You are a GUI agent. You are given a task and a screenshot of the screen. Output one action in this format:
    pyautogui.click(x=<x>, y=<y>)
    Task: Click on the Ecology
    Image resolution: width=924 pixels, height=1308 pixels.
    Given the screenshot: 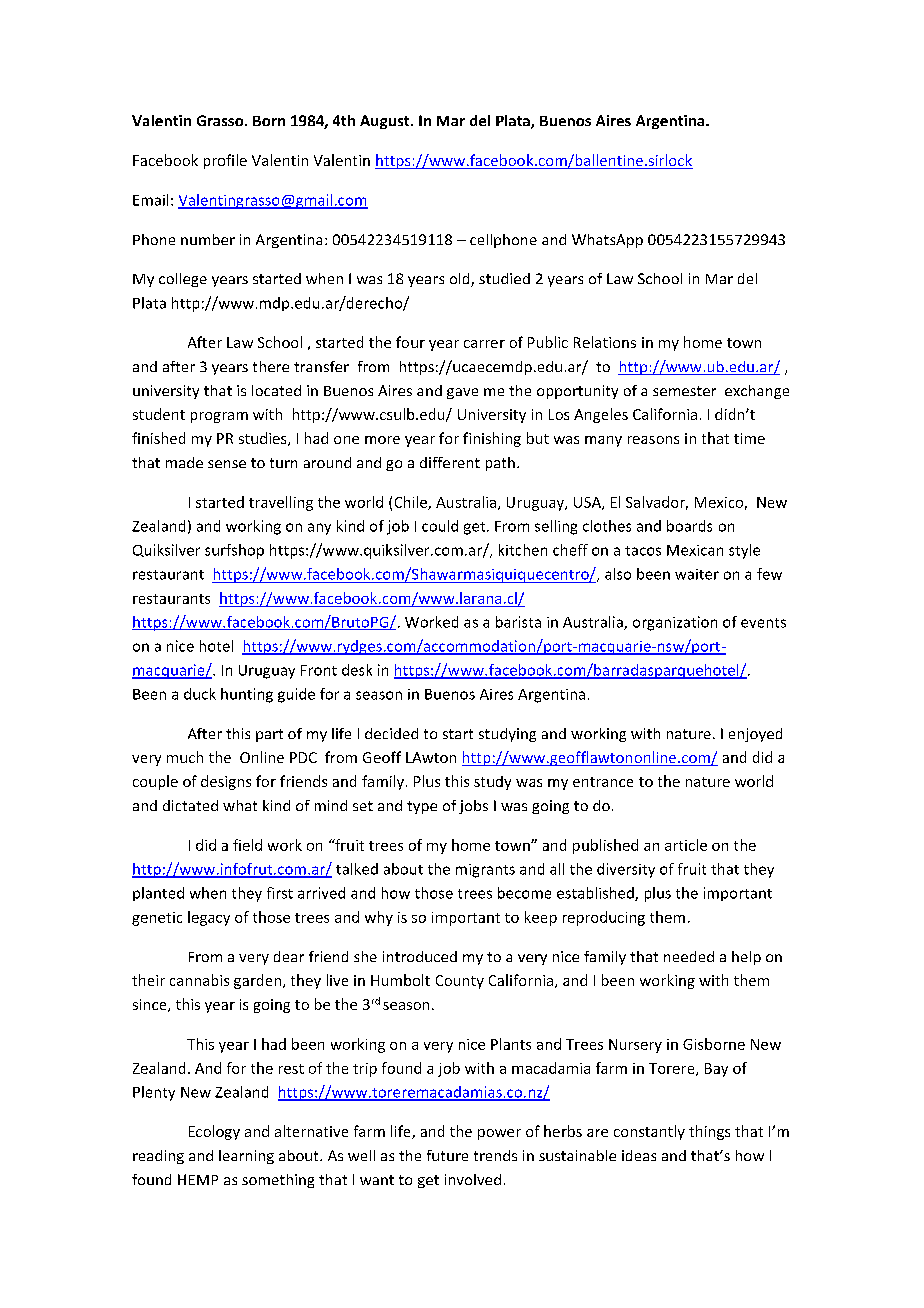 What is the action you would take?
    pyautogui.click(x=214, y=1132)
